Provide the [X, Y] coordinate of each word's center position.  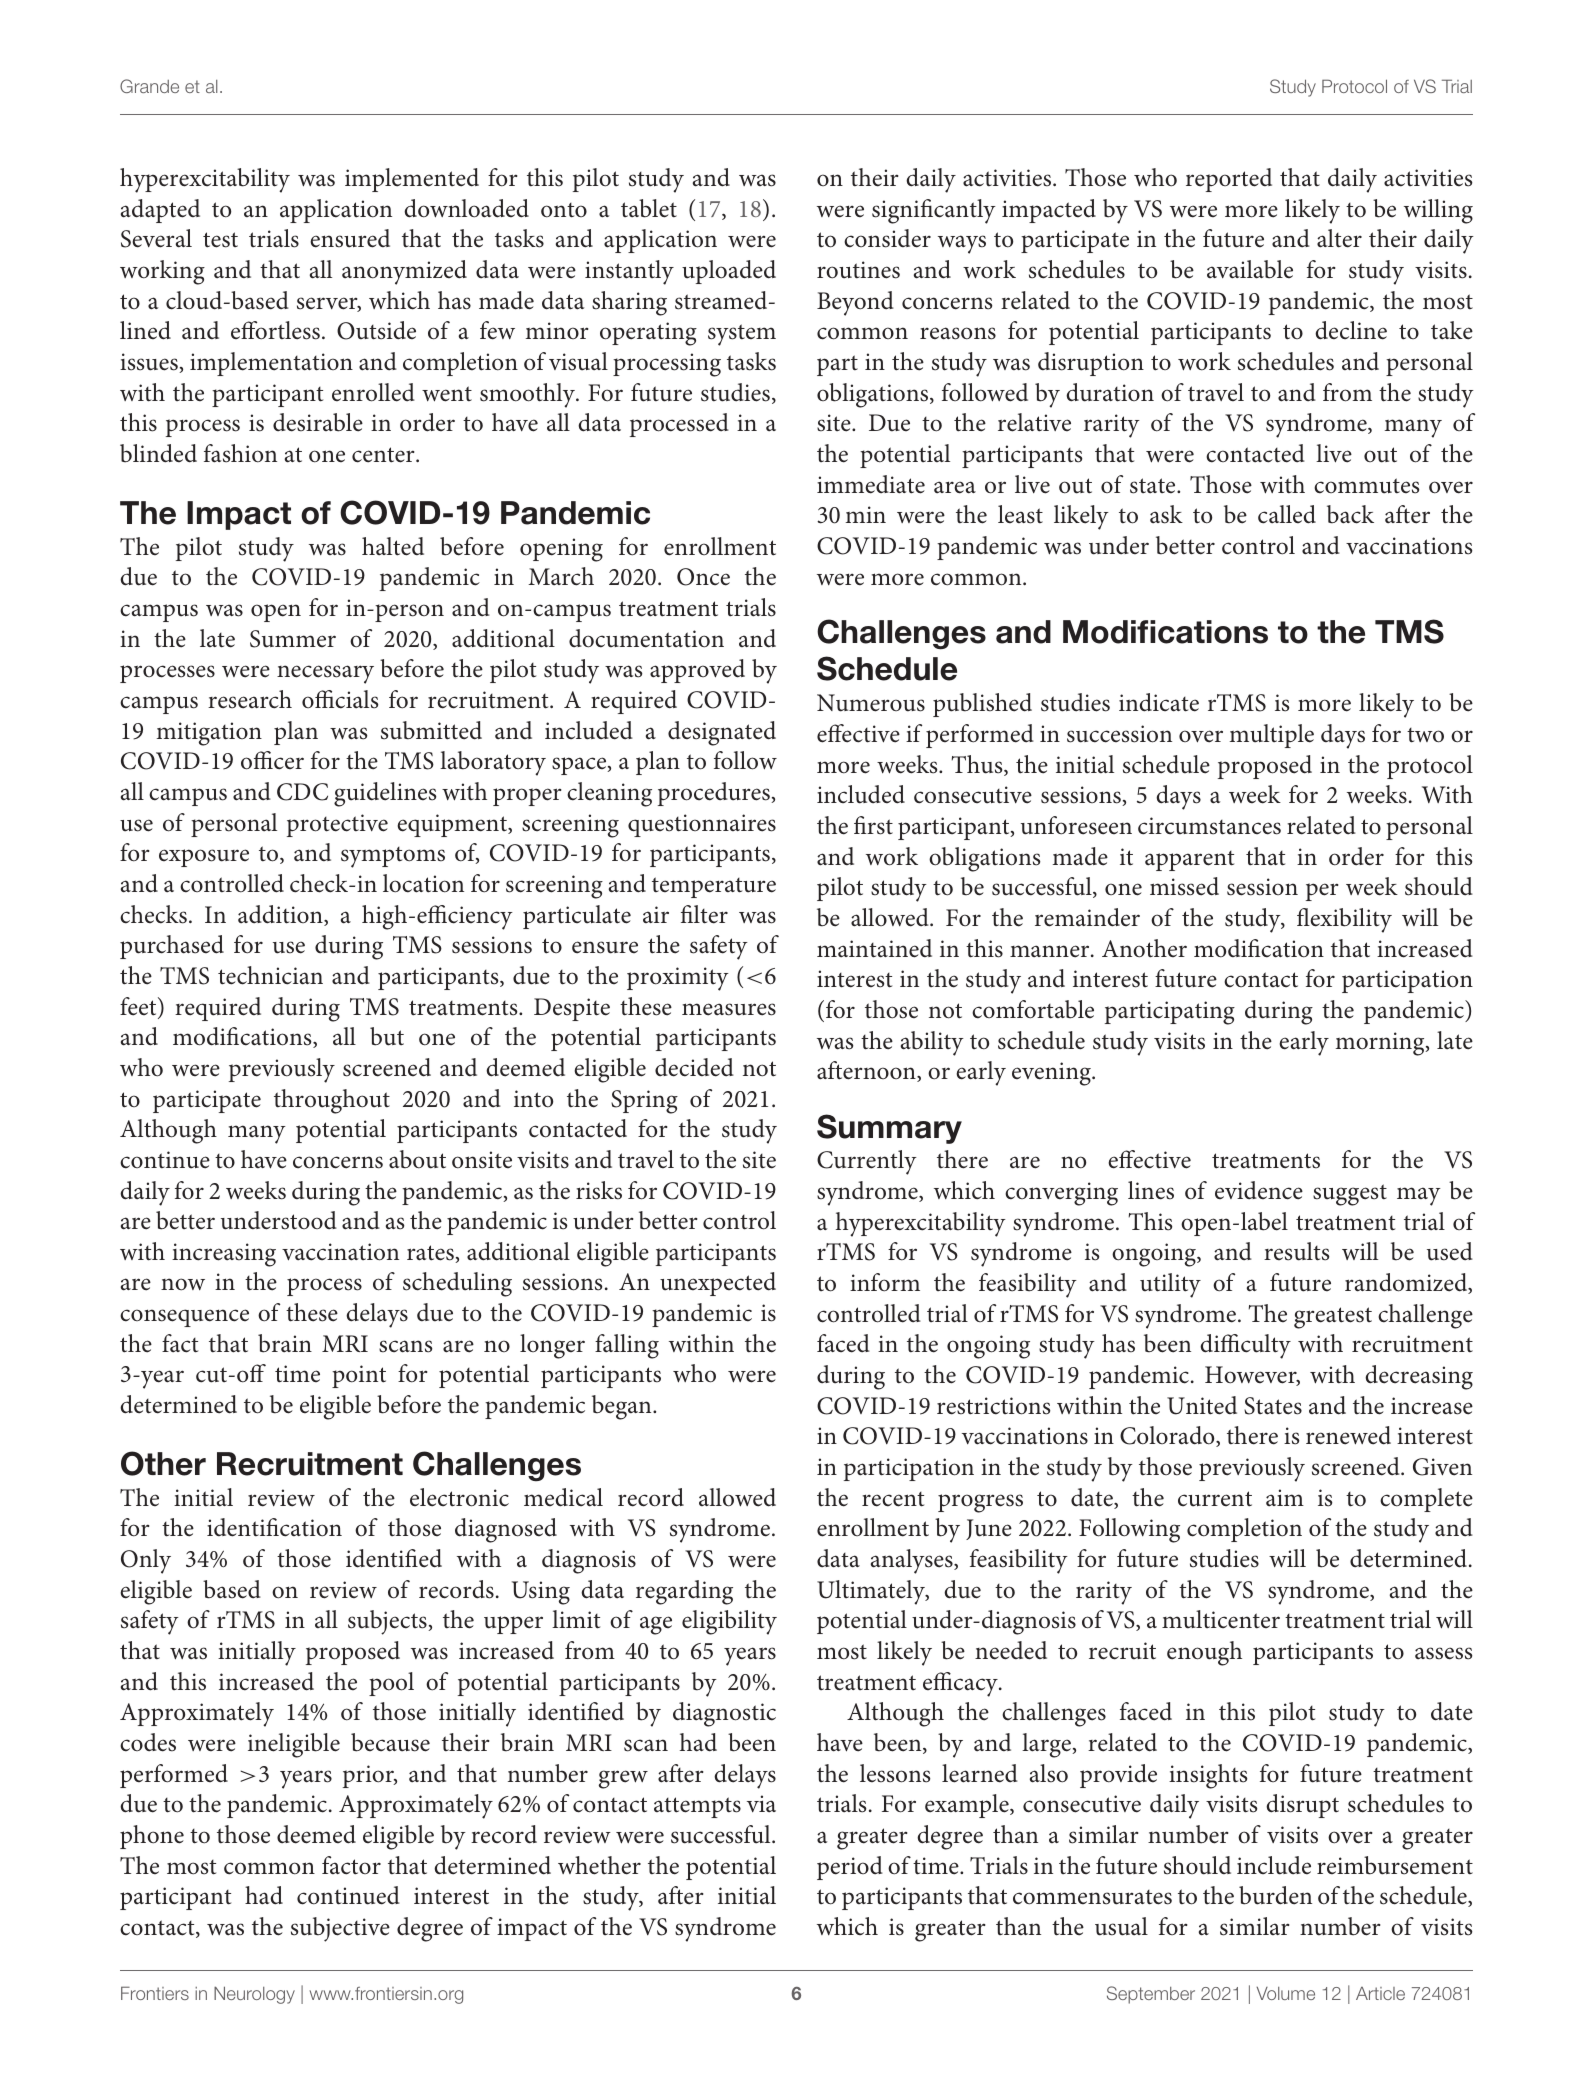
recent [893, 1499]
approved [697, 671]
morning [1381, 1044]
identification [274, 1527]
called [1287, 514]
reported [1229, 180]
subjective [340, 1929]
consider [887, 238]
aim [1285, 1498]
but [387, 1036]
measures [729, 1009]
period [850, 1868]
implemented [412, 180]
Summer [293, 639]
